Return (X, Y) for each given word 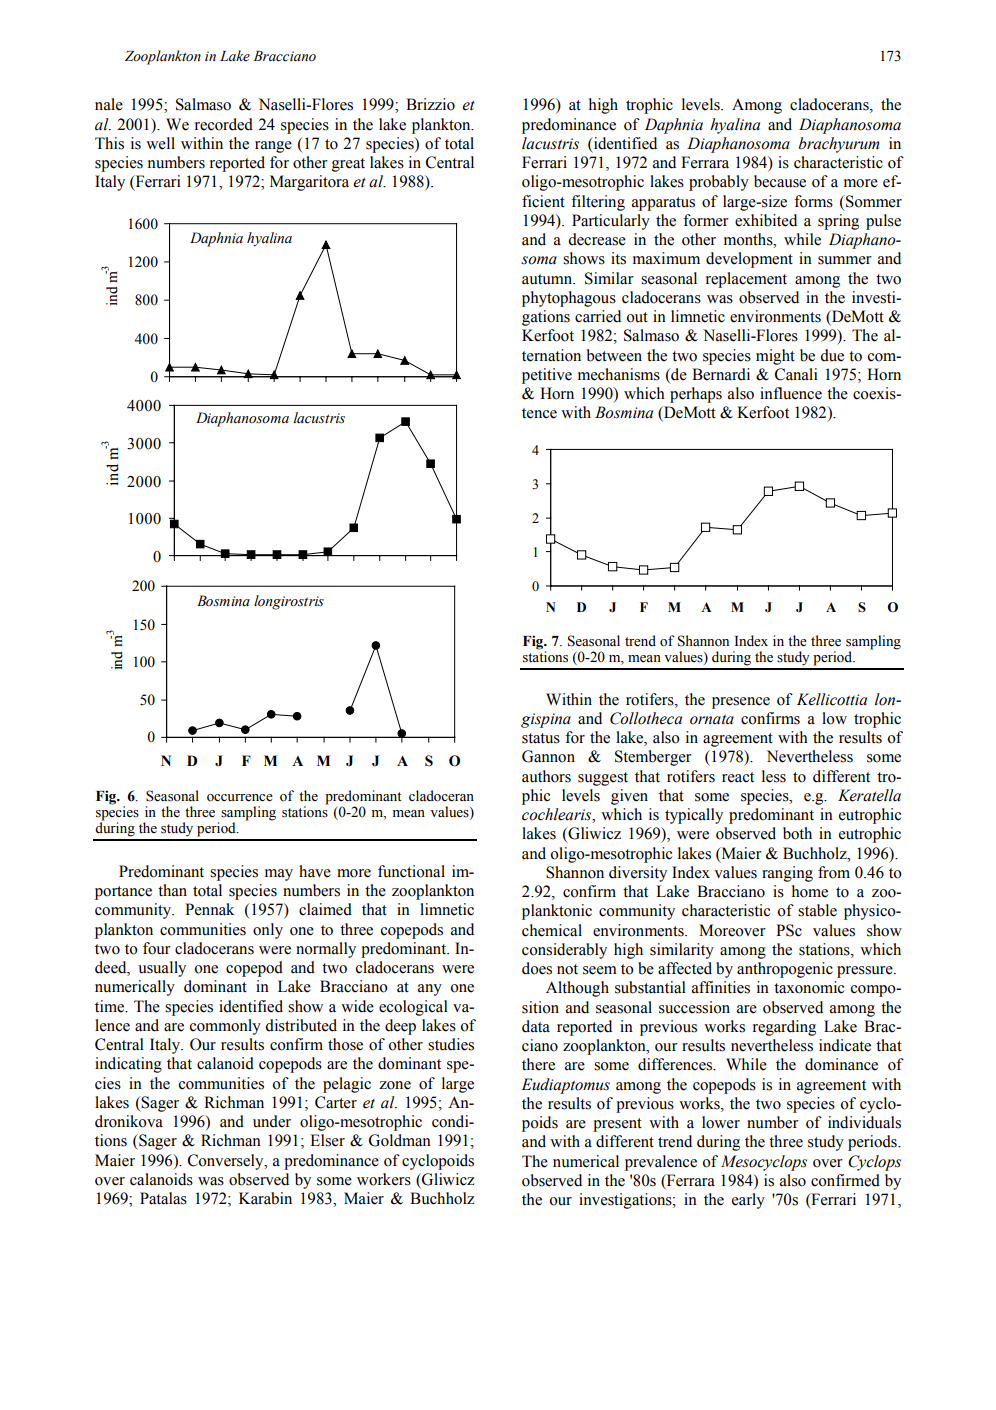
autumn (548, 279)
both (797, 833)
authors (546, 776)
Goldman (400, 1140)
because (780, 181)
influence (791, 393)
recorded (224, 124)
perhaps (696, 395)
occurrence (240, 798)
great (348, 165)
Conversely (227, 1162)
